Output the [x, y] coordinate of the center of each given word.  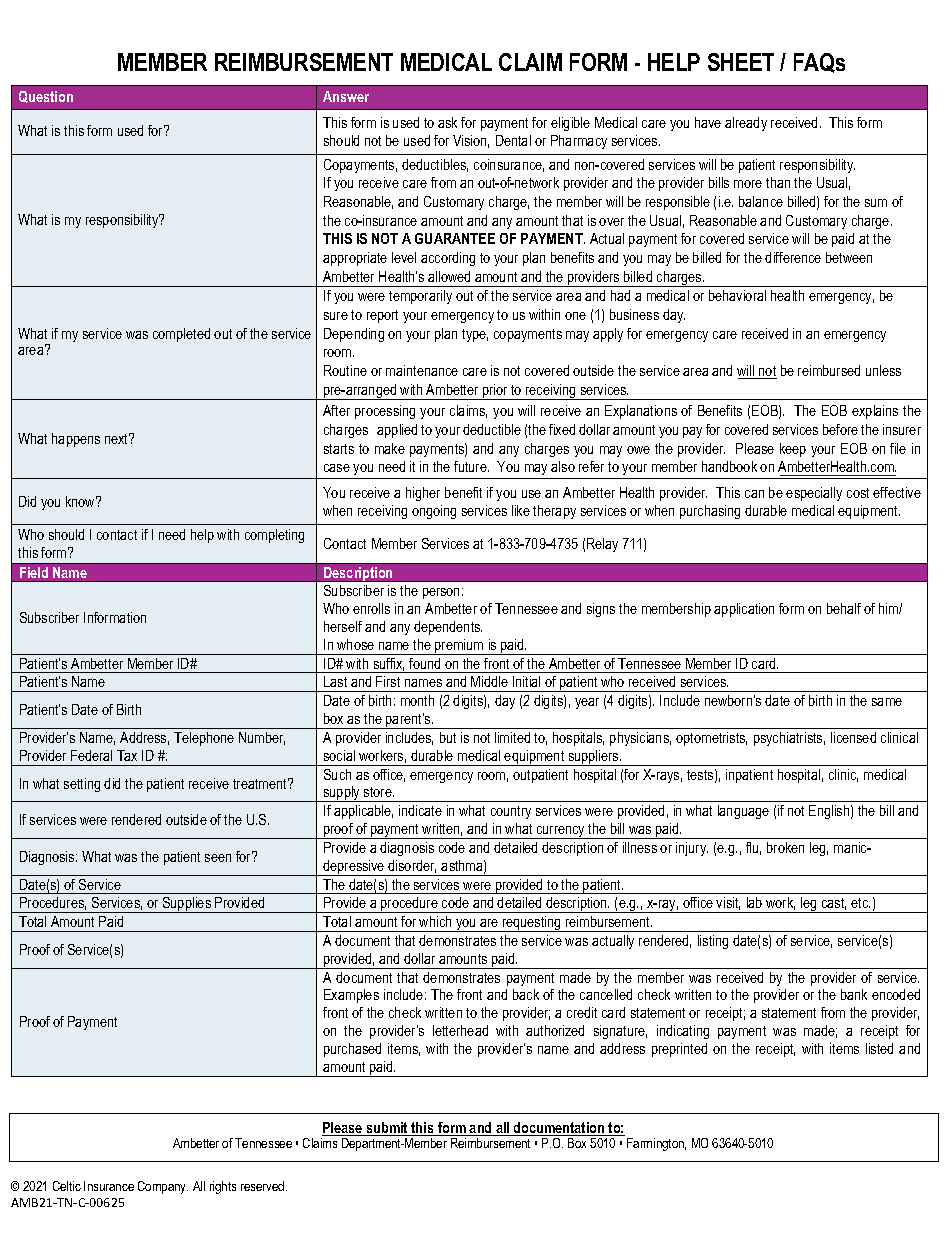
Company [163, 1187]
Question [46, 97]
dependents [448, 628]
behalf [844, 608]
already [746, 124]
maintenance [422, 370]
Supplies [187, 905]
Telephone [204, 739]
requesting [531, 924]
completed [181, 335]
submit [387, 1129]
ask [447, 122]
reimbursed [829, 370]
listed [879, 1048]
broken [785, 847]
